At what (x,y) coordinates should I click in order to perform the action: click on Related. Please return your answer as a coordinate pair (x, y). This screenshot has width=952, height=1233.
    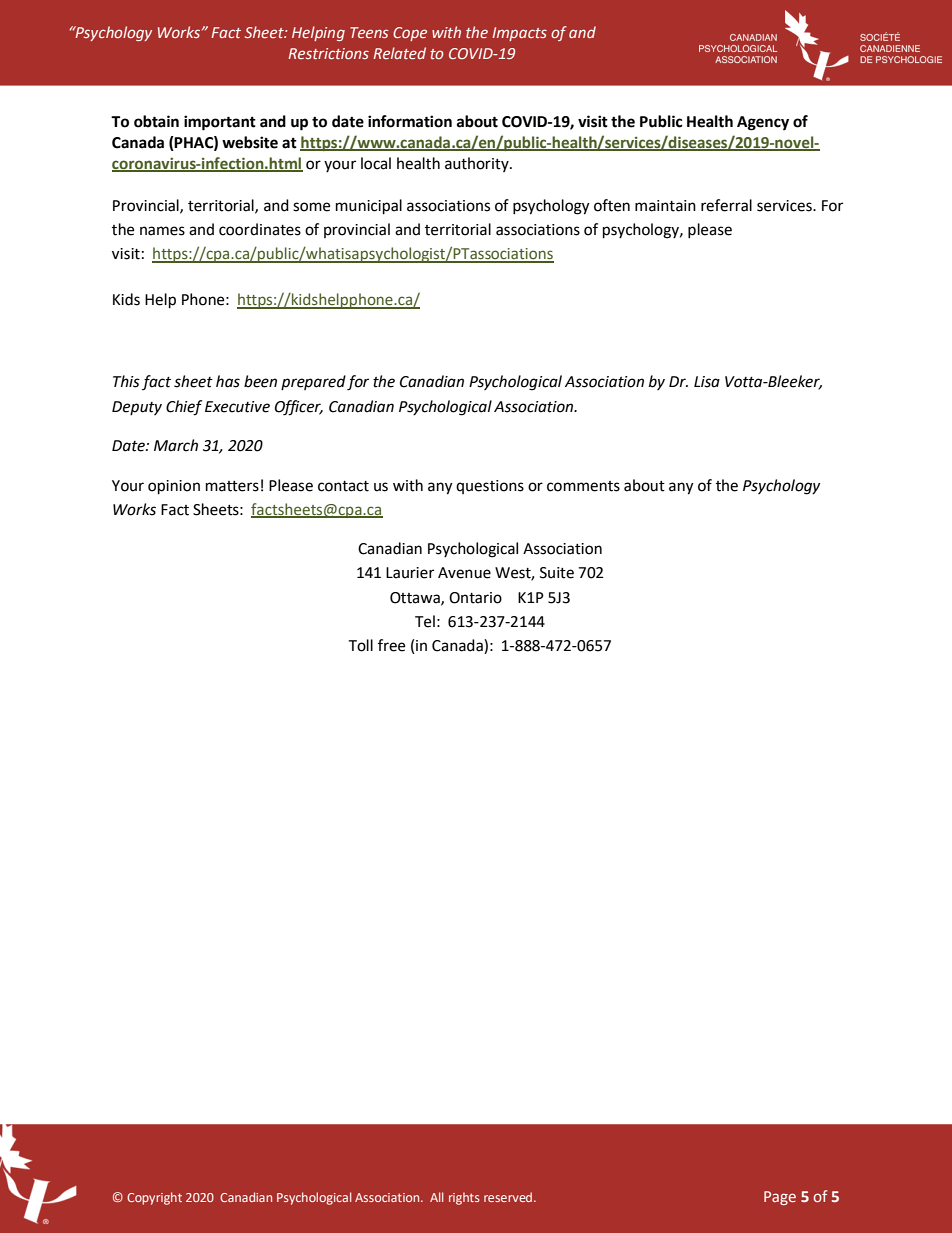
    Looking at the image, I should click on (399, 53).
